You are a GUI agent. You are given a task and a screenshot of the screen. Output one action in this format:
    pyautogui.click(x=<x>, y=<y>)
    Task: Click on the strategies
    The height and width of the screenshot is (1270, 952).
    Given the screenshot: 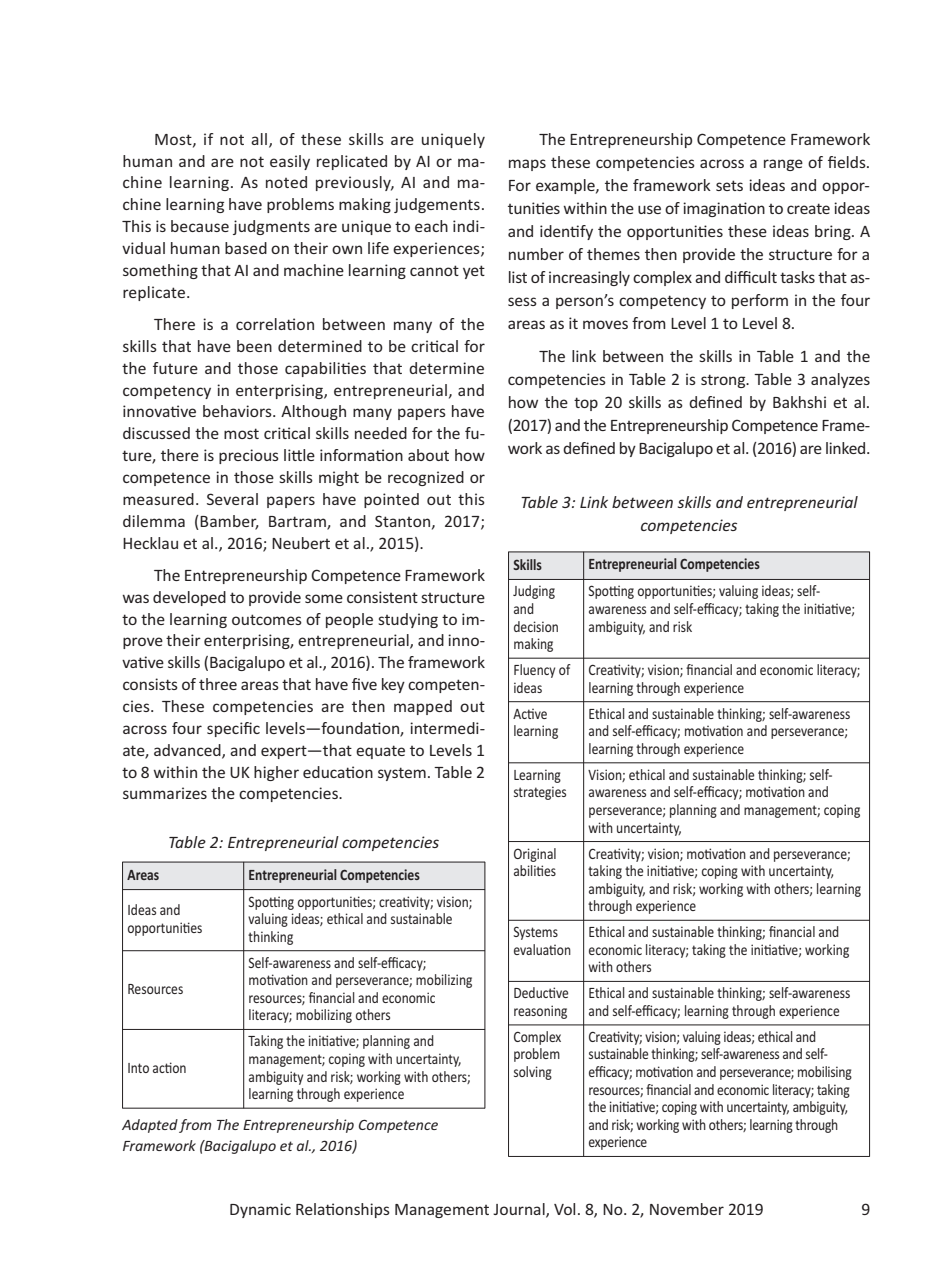 What is the action you would take?
    pyautogui.click(x=540, y=793)
